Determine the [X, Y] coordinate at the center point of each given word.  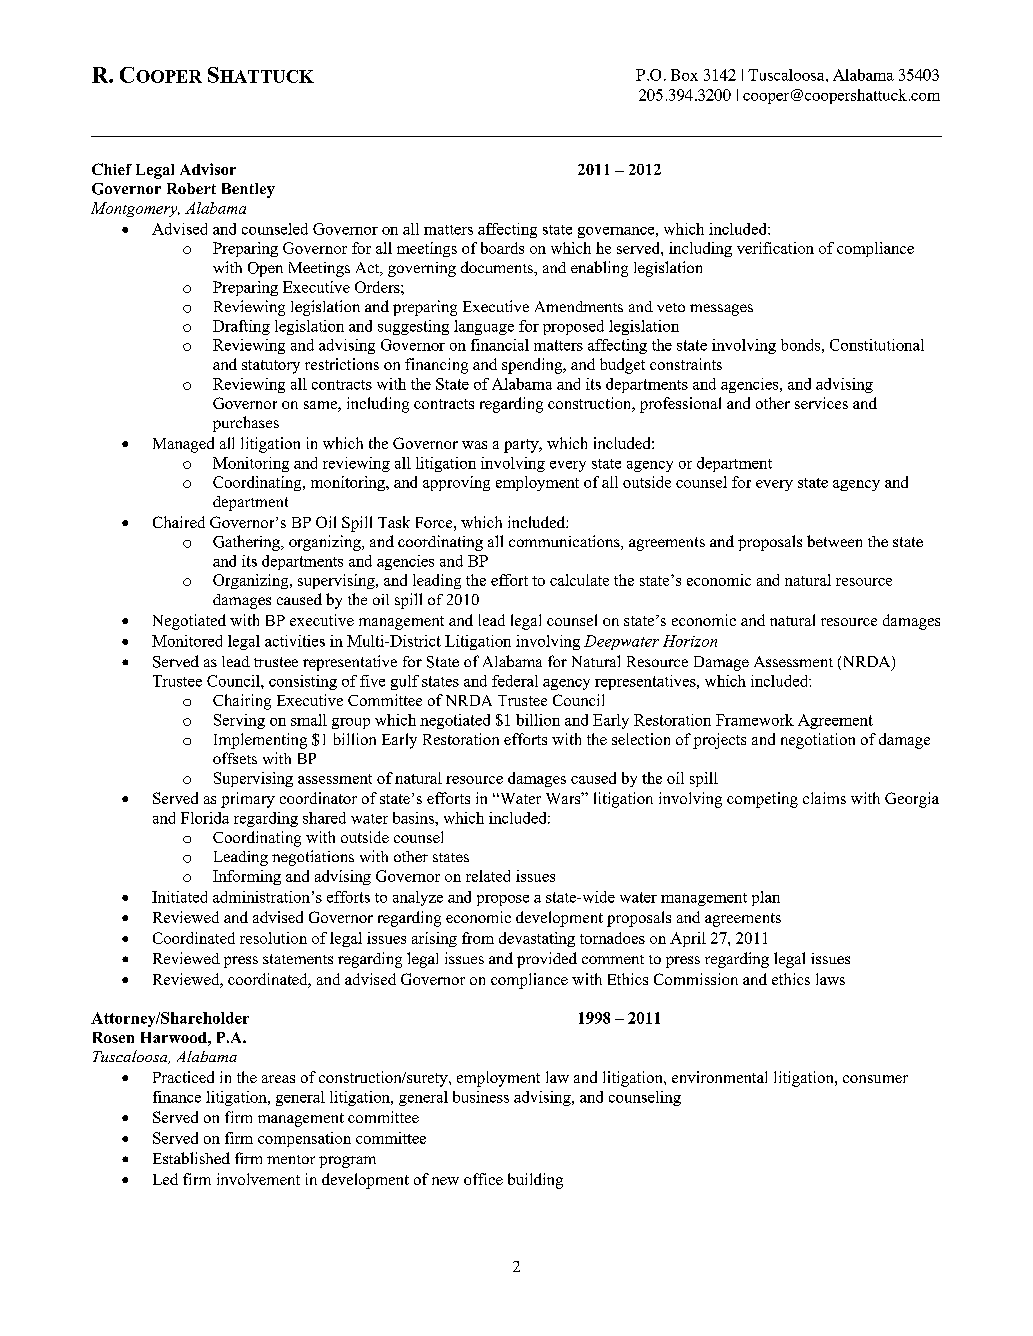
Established [191, 1158]
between [834, 541]
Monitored [187, 641]
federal [515, 681]
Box [684, 75]
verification [775, 248]
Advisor [208, 169]
